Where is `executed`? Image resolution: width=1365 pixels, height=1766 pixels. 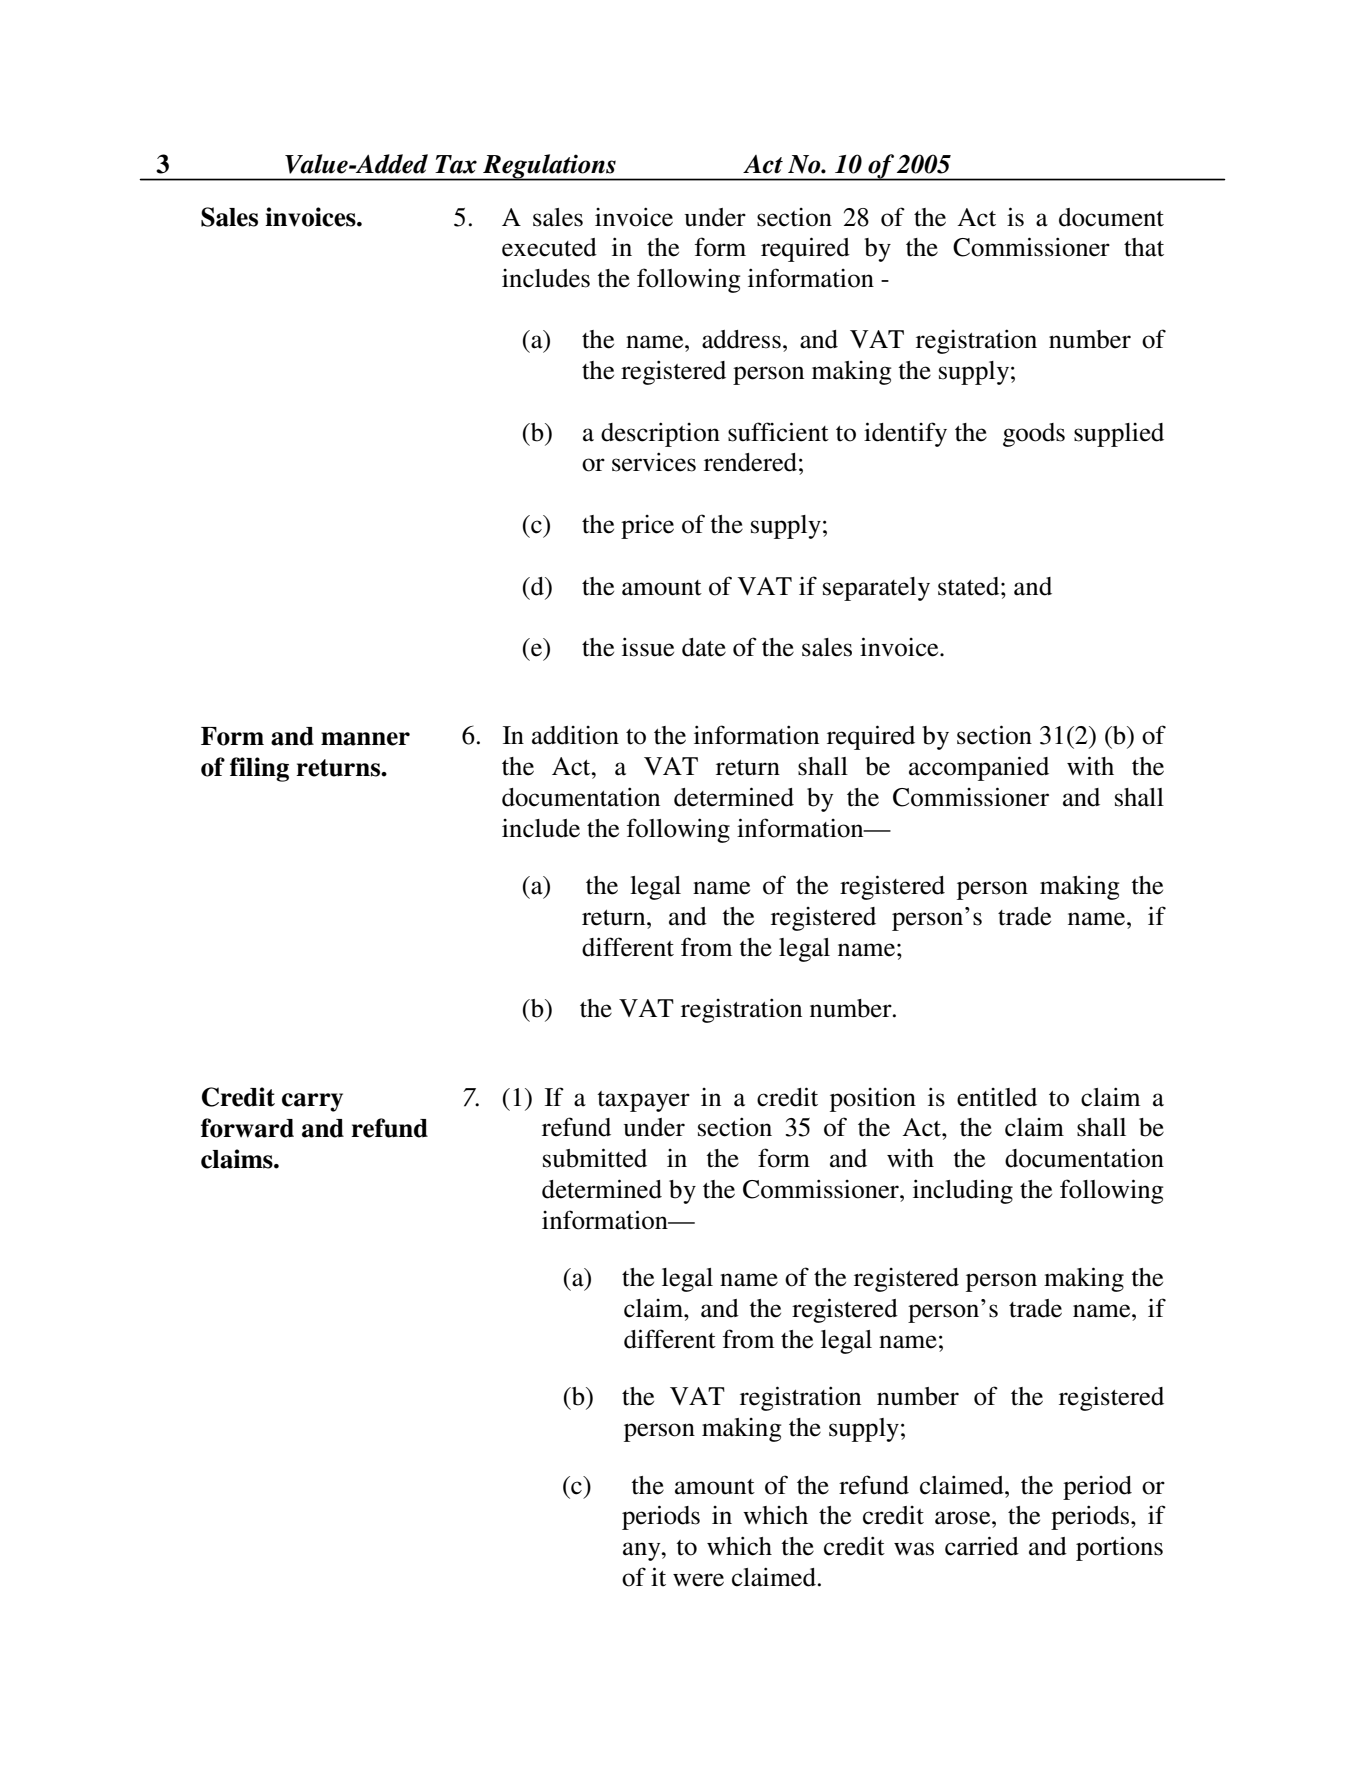 executed is located at coordinates (549, 247).
